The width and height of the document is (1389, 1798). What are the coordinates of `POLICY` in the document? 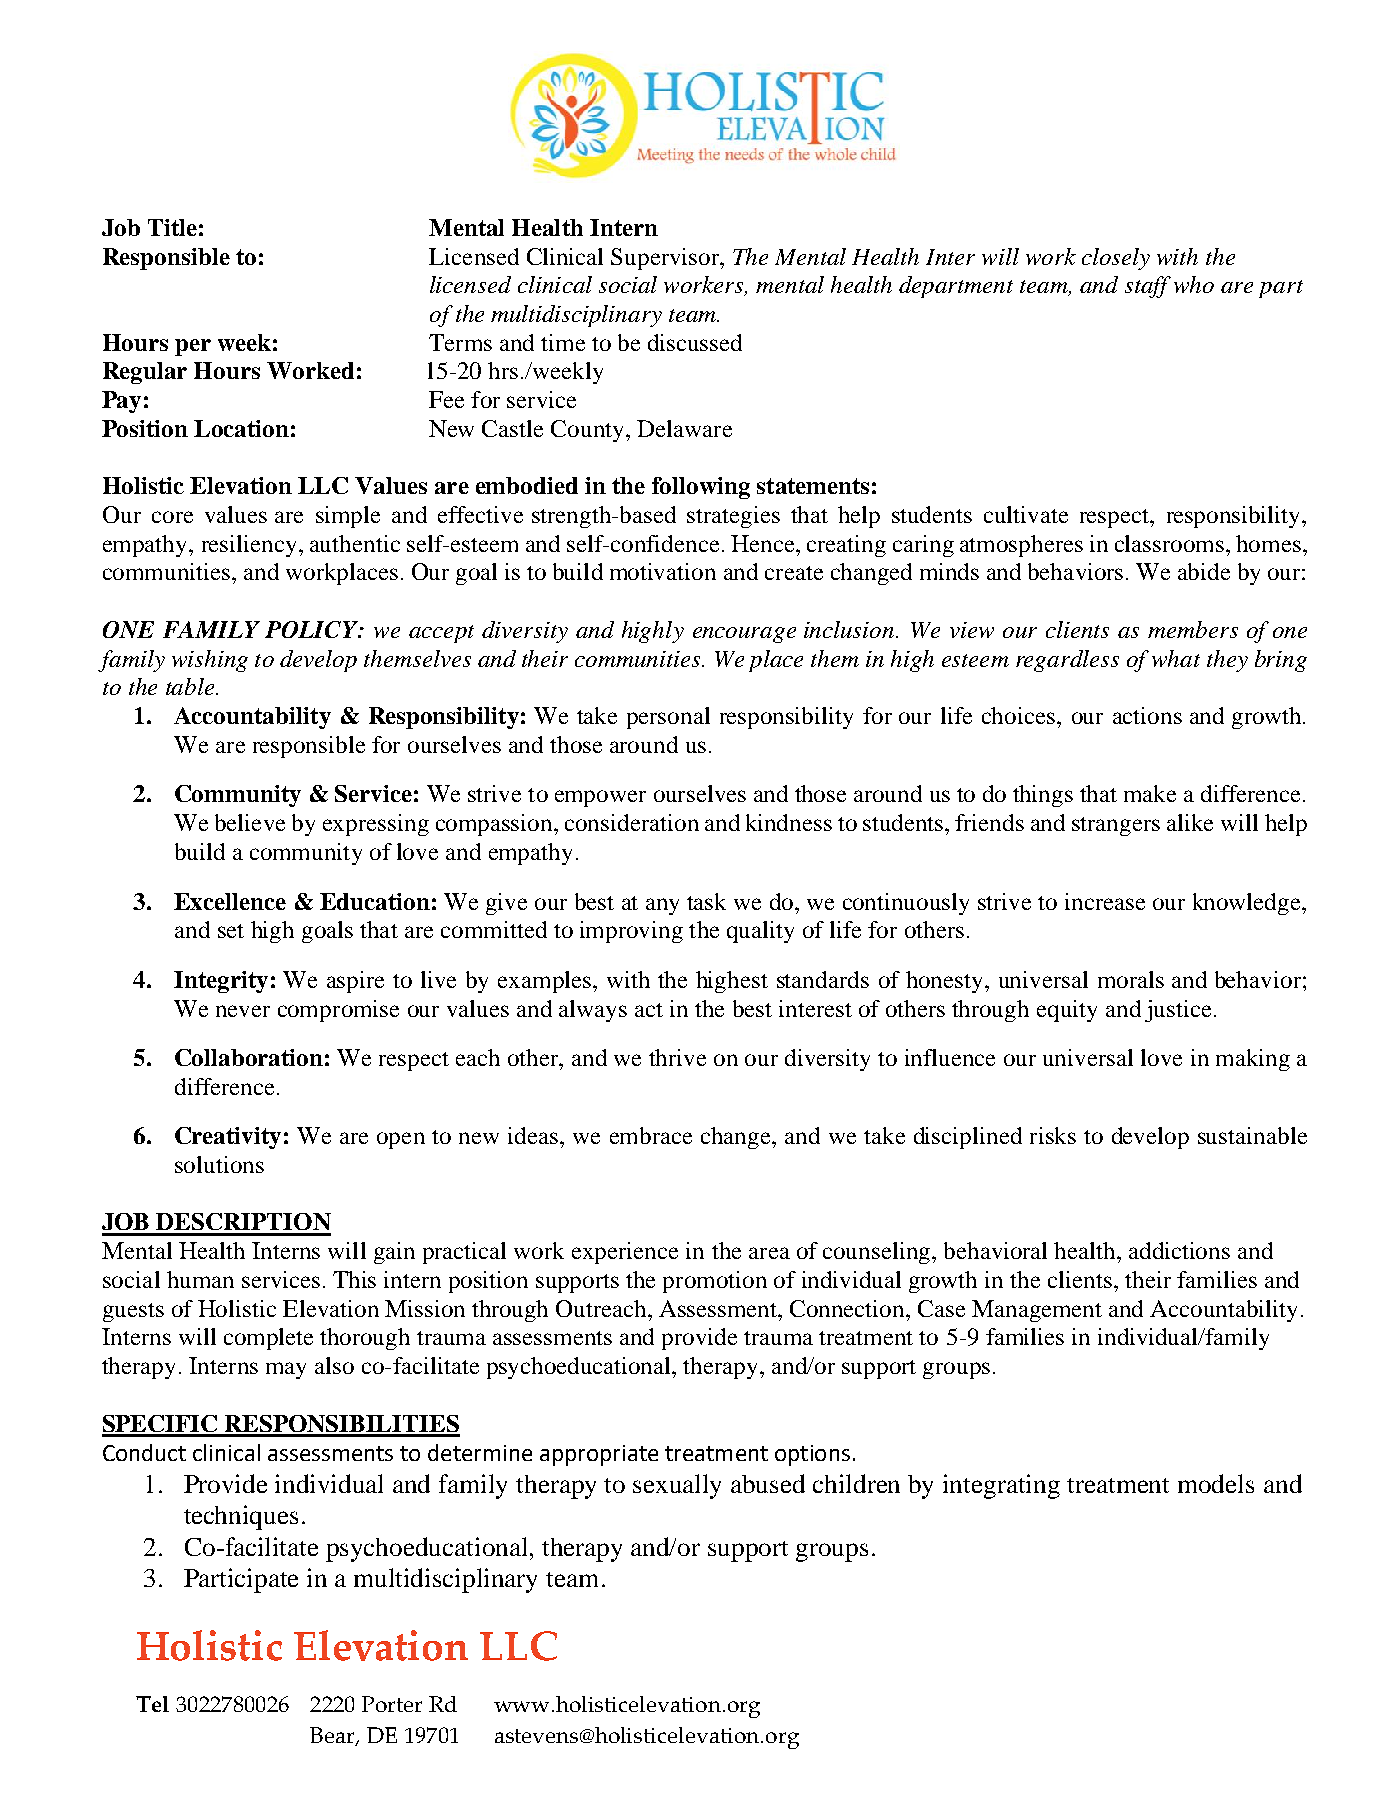 It's located at (312, 629).
